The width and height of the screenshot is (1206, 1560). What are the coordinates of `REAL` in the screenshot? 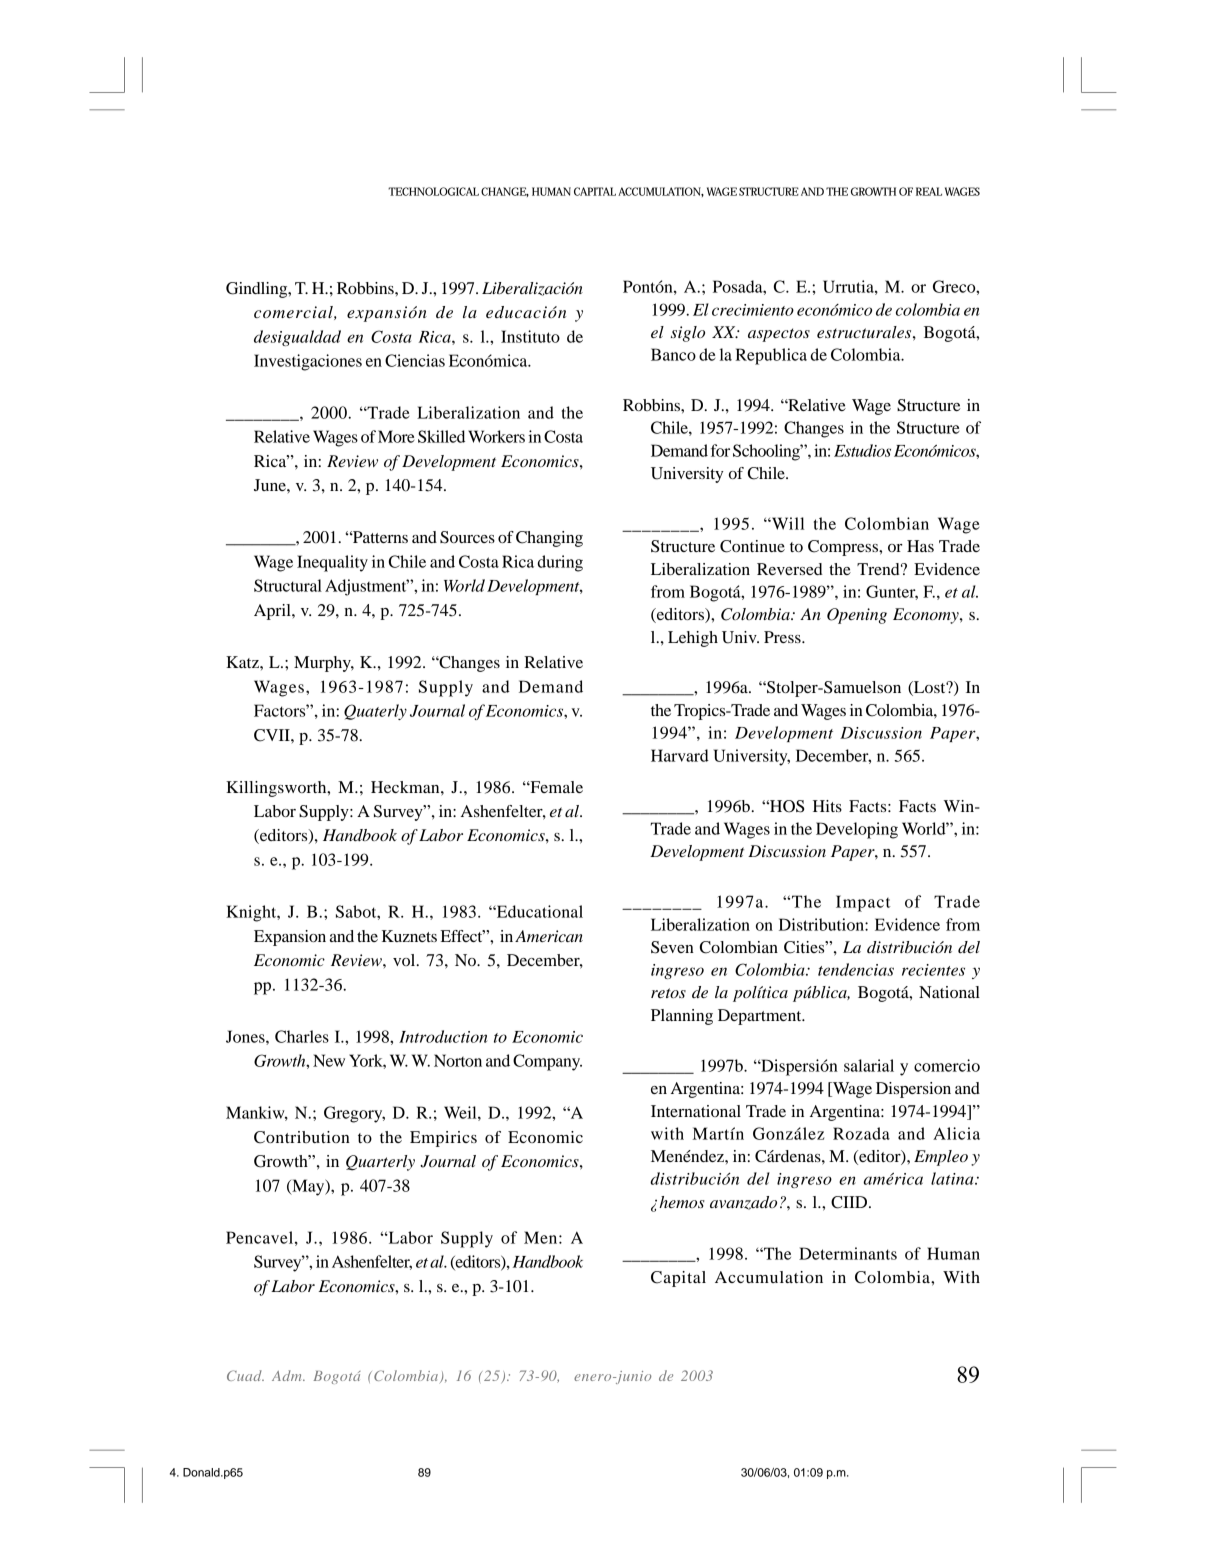 It's located at (929, 191).
